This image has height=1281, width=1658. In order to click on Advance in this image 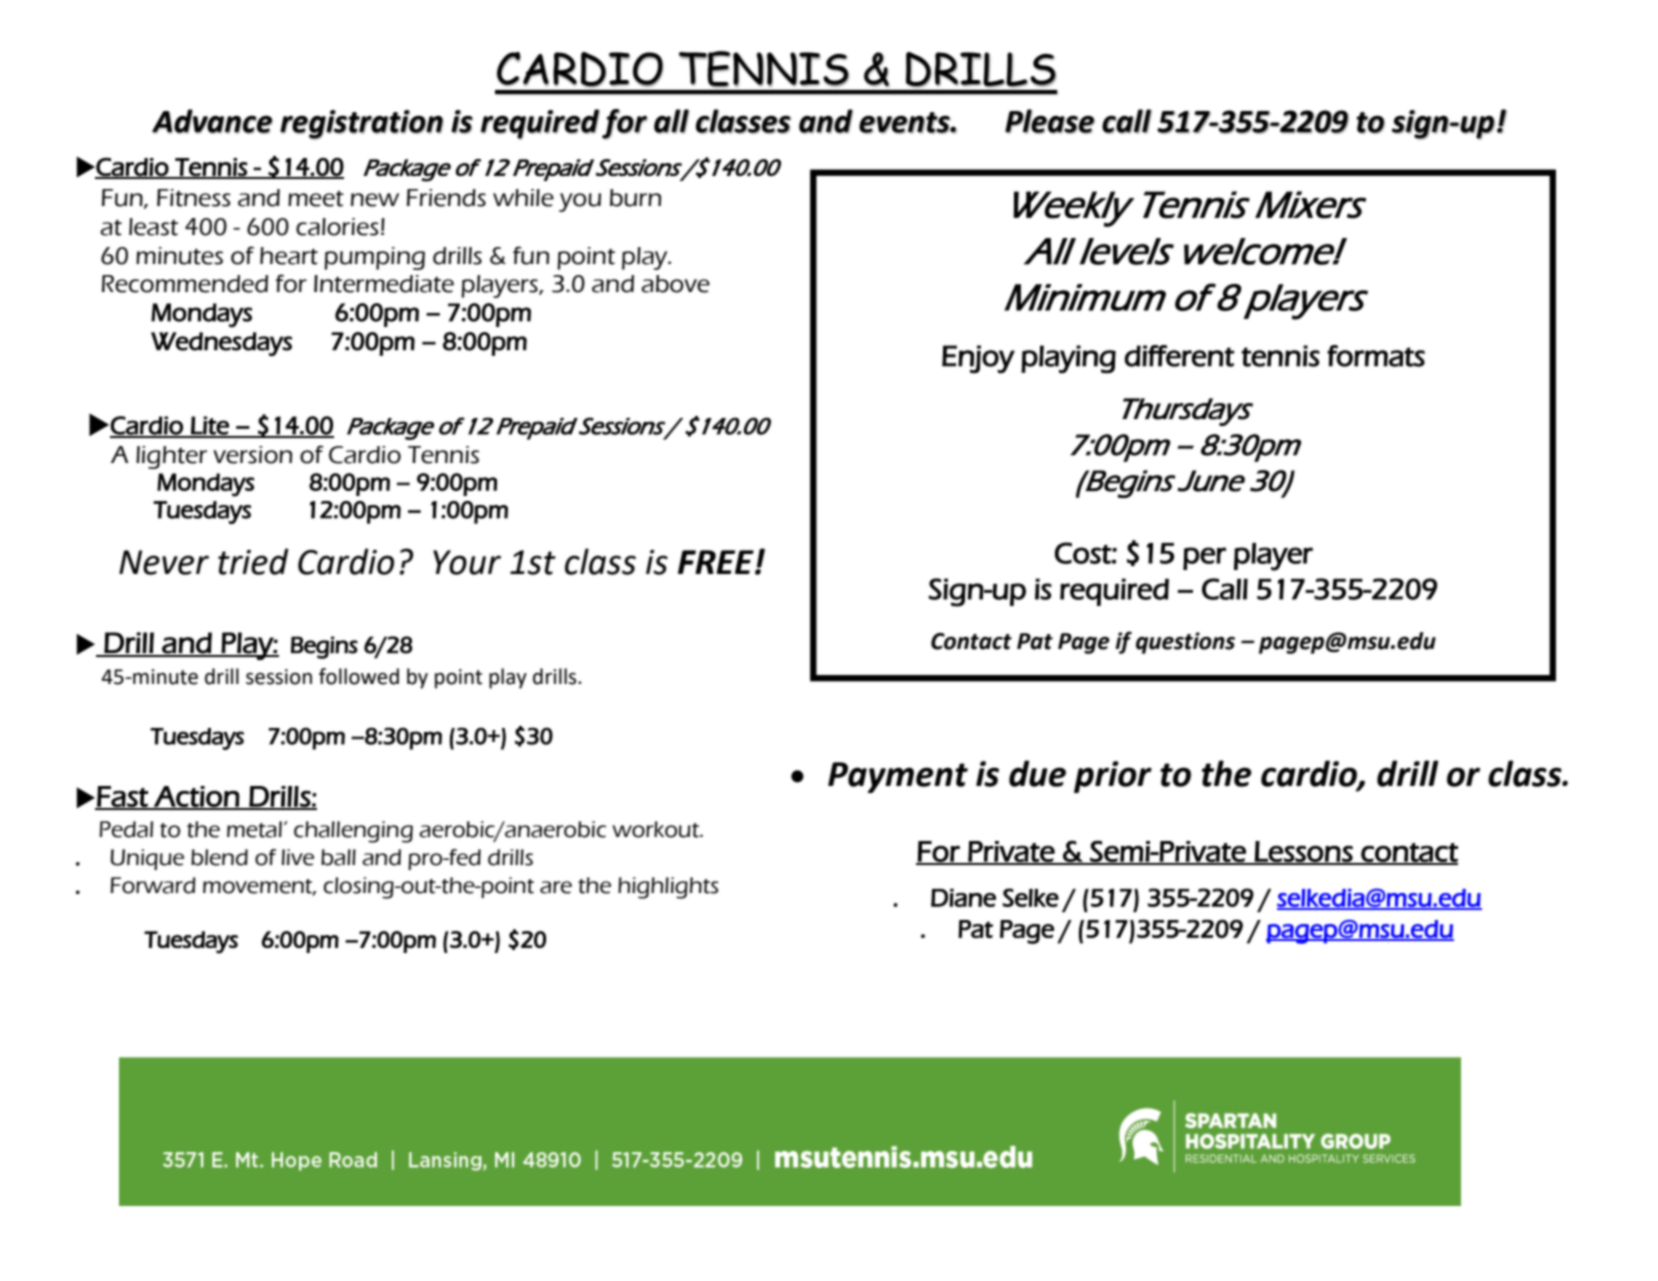, I will do `click(212, 121)`.
